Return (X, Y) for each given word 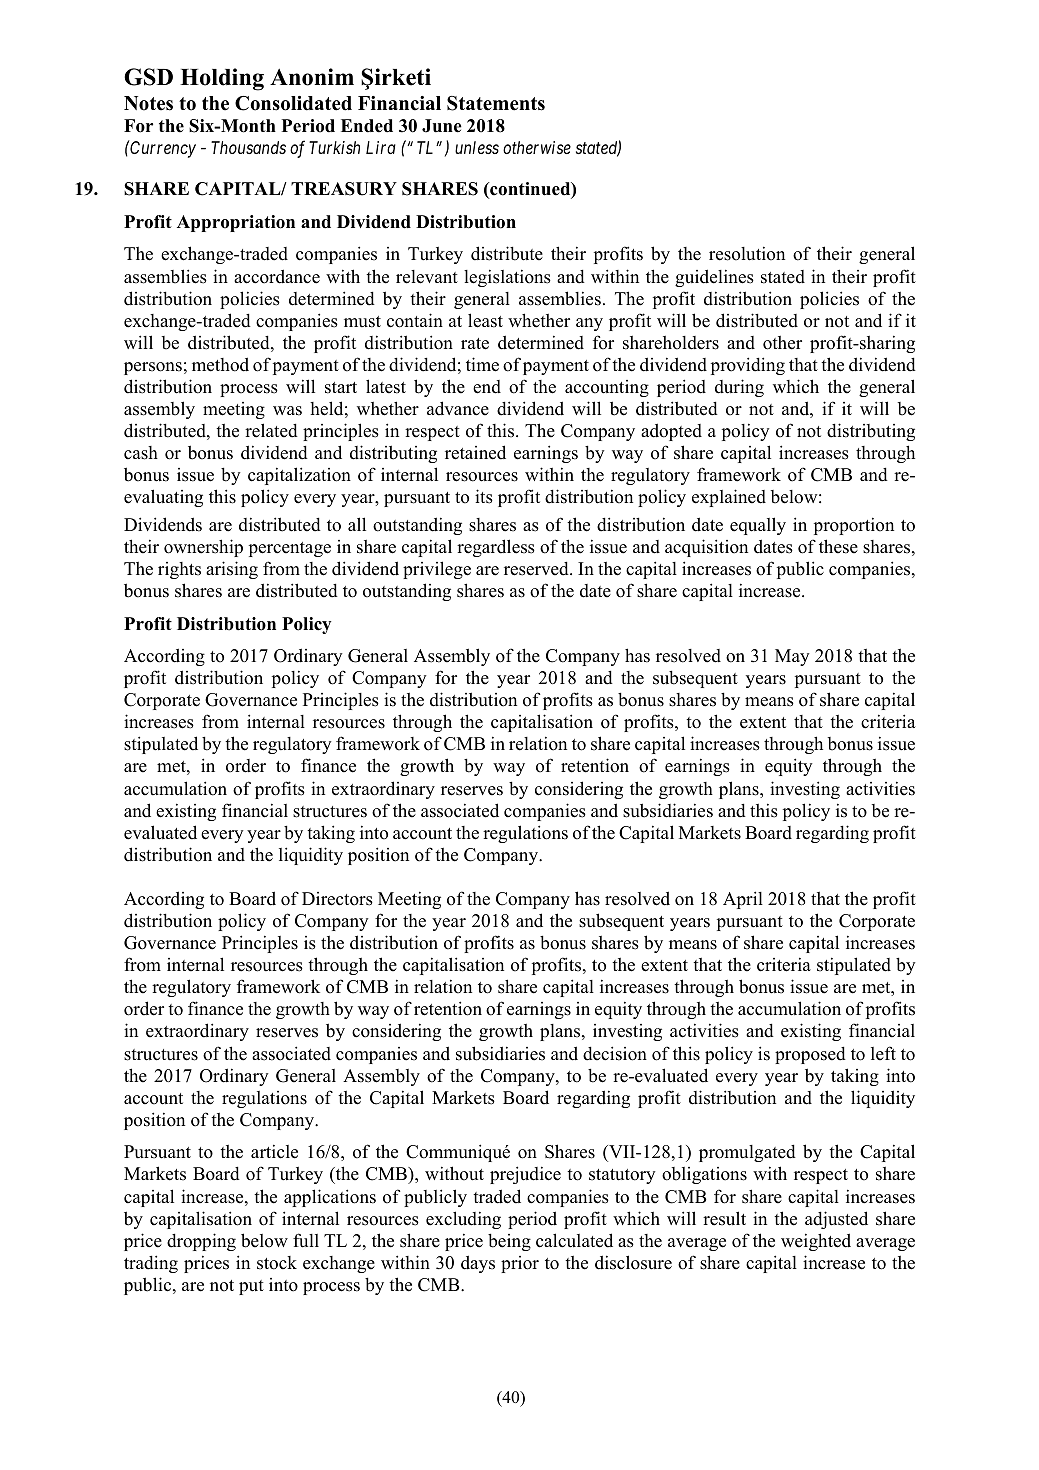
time (482, 364)
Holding (222, 79)
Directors (337, 899)
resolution (747, 253)
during (739, 388)
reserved (537, 568)
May (792, 657)
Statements (496, 103)
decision (615, 1053)
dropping (201, 1242)
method (220, 364)
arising (232, 570)
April (743, 900)
